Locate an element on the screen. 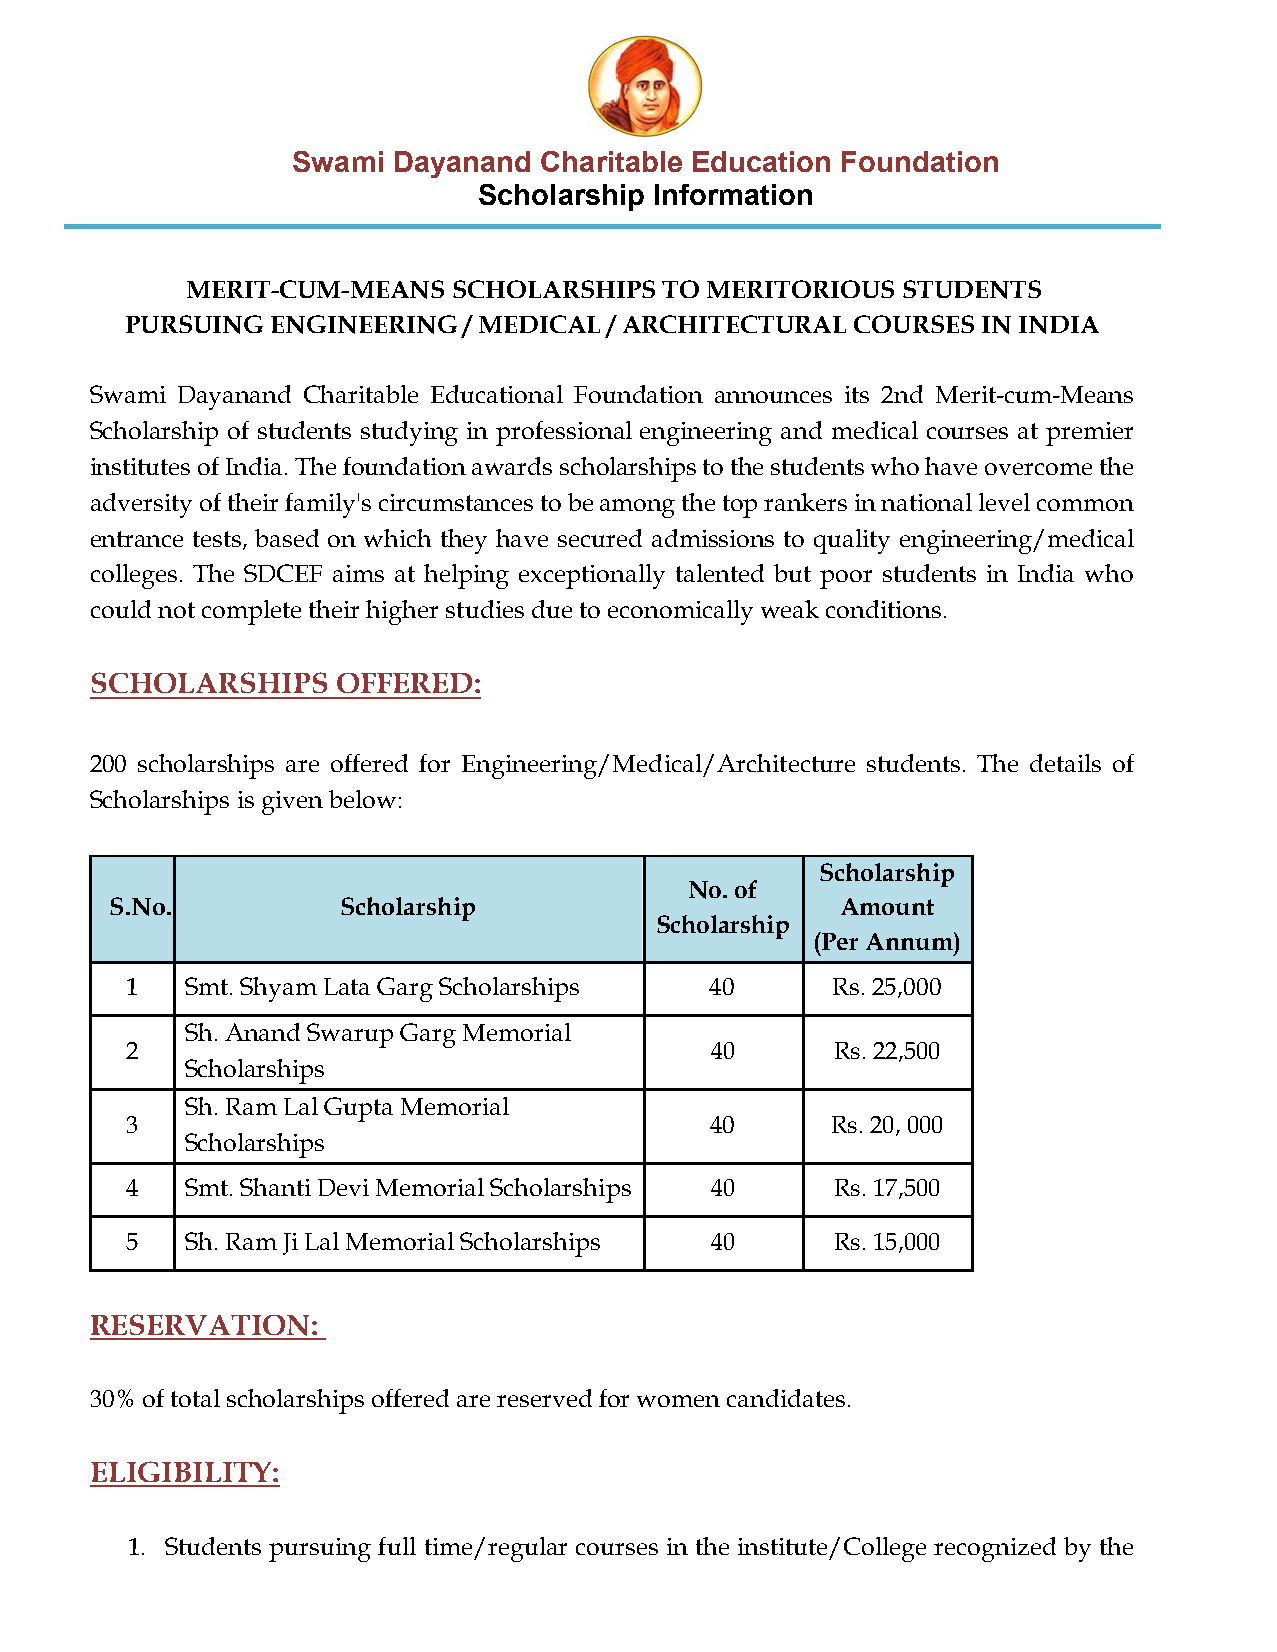  its is located at coordinates (857, 394).
